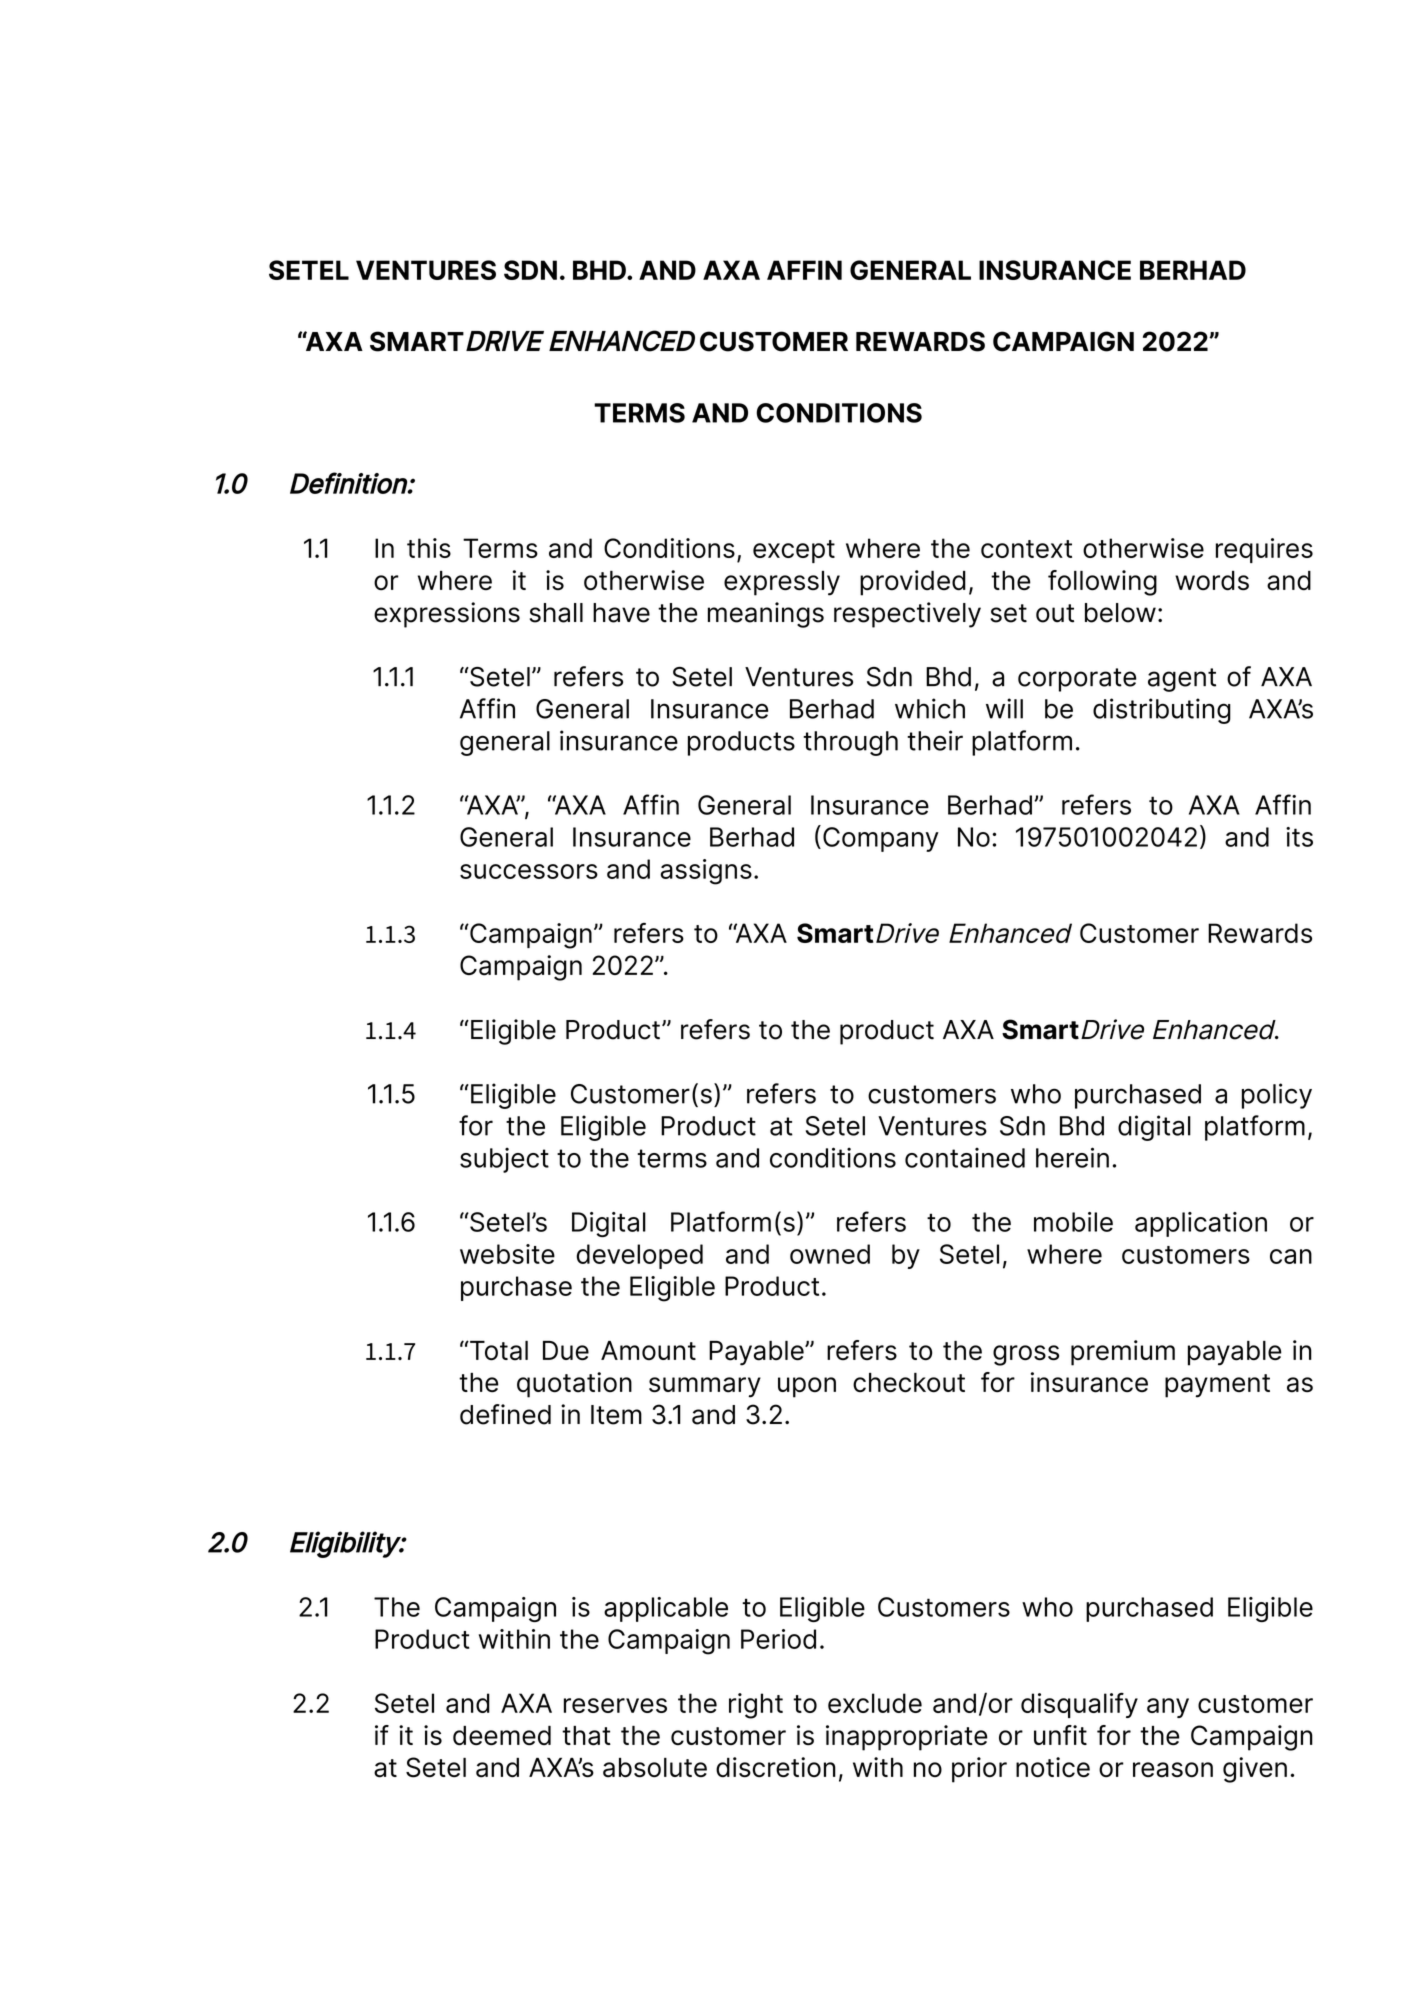 The height and width of the screenshot is (2001, 1417). Describe the element at coordinates (556, 613) in the screenshot. I see `shall` at that location.
